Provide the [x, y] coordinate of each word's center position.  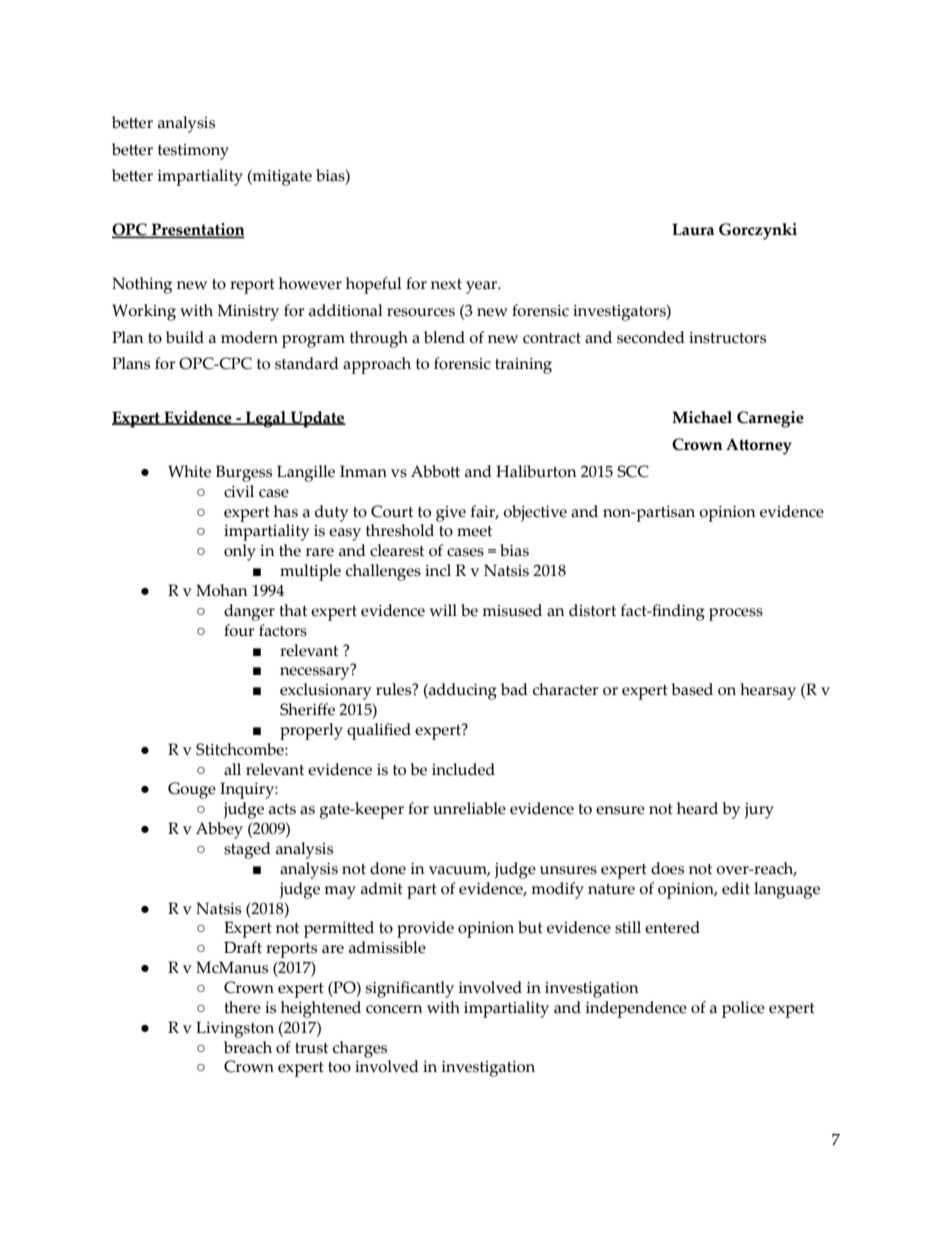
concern [394, 1009]
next [446, 284]
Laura [693, 229]
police [743, 1009]
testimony [193, 152]
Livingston [235, 1029]
